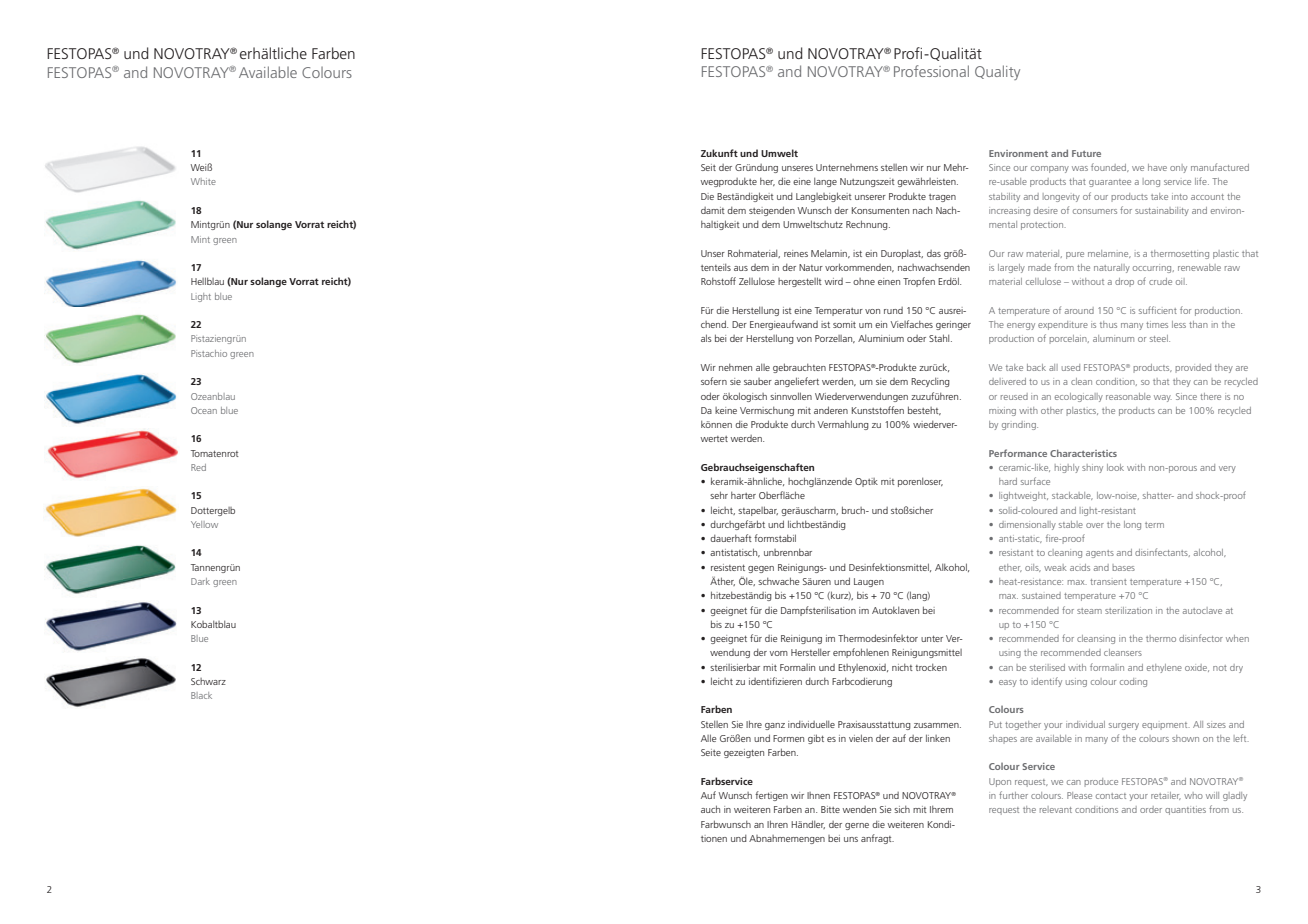 Image resolution: width=1308 pixels, height=924 pixels. Describe the element at coordinates (706, 338) in the screenshot. I see `als` at that location.
